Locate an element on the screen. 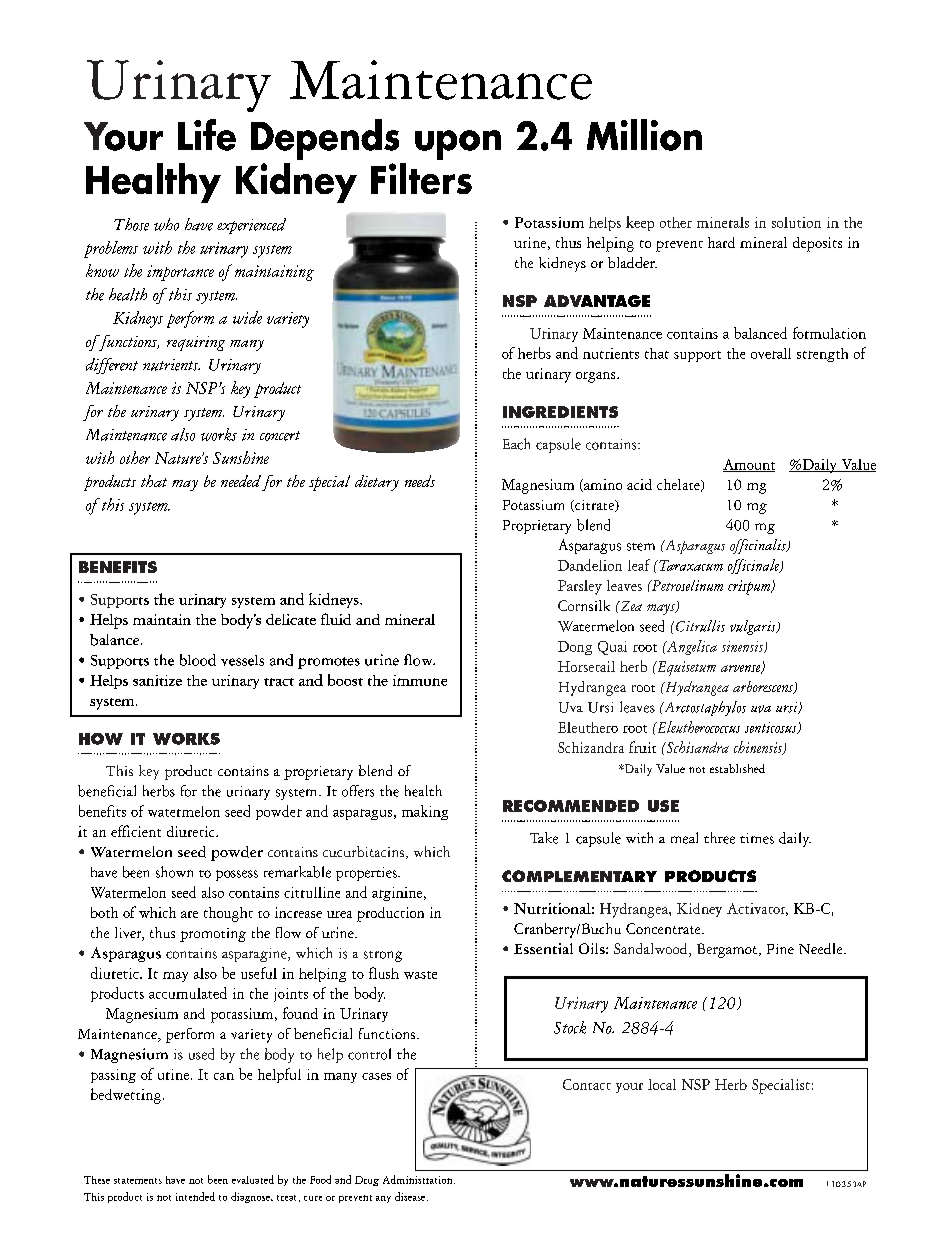 Image resolution: width=952 pixels, height=1233 pixels. efficient is located at coordinates (136, 831).
